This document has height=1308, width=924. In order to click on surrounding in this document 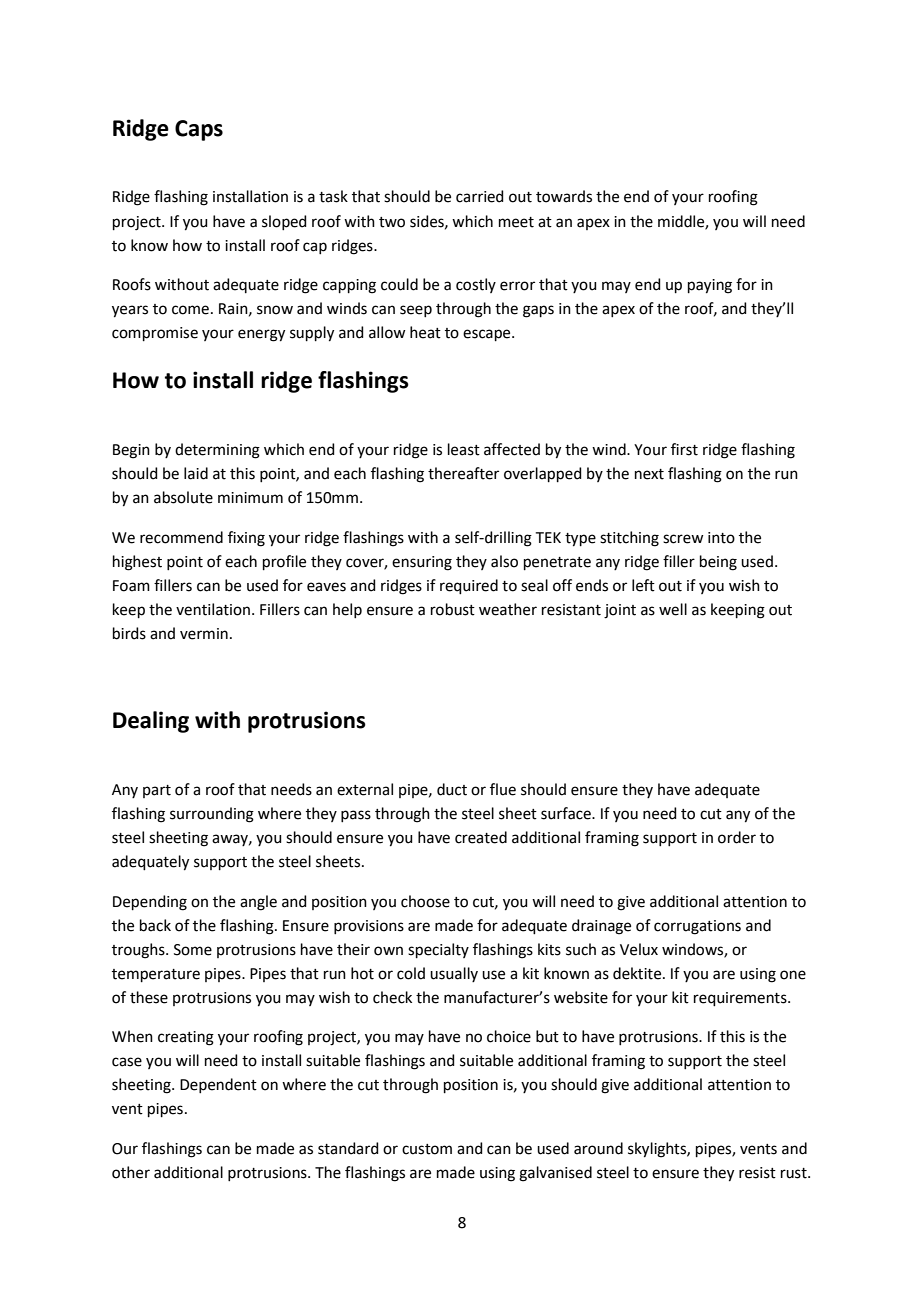, I will do `click(212, 815)`.
